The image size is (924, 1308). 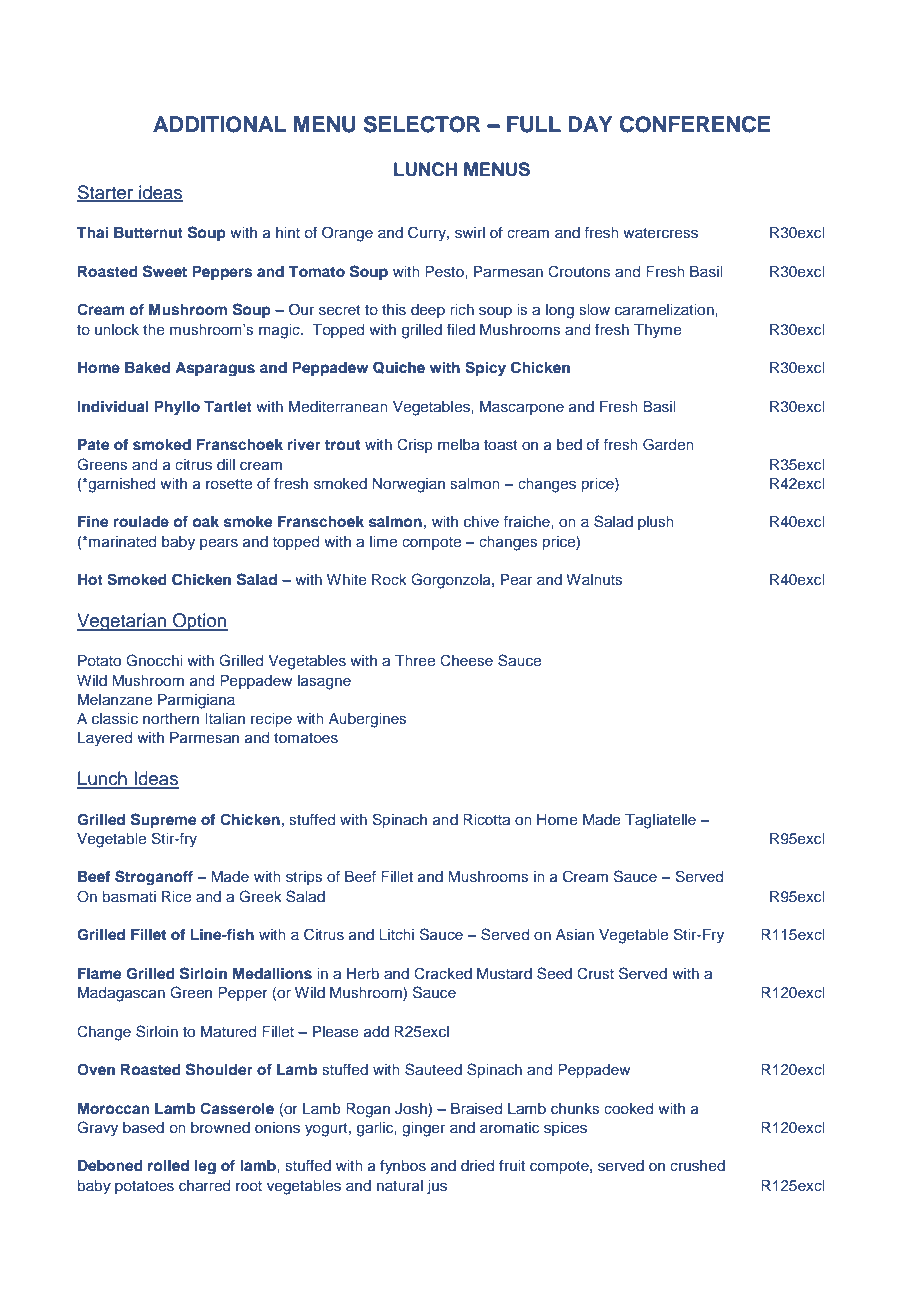 I want to click on Option, so click(x=199, y=622).
